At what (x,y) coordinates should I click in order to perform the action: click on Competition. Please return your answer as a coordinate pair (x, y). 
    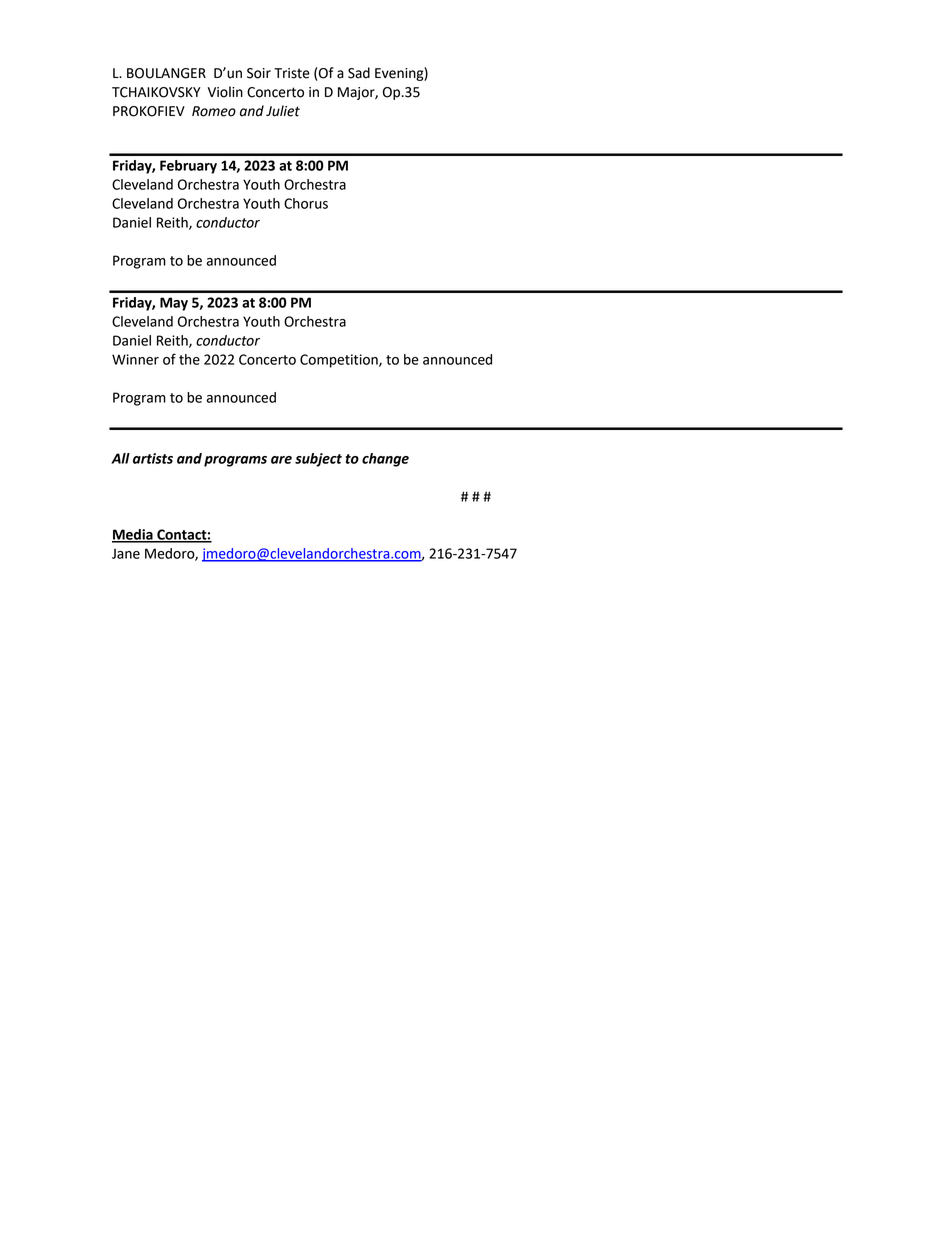
    Looking at the image, I should click on (340, 361).
